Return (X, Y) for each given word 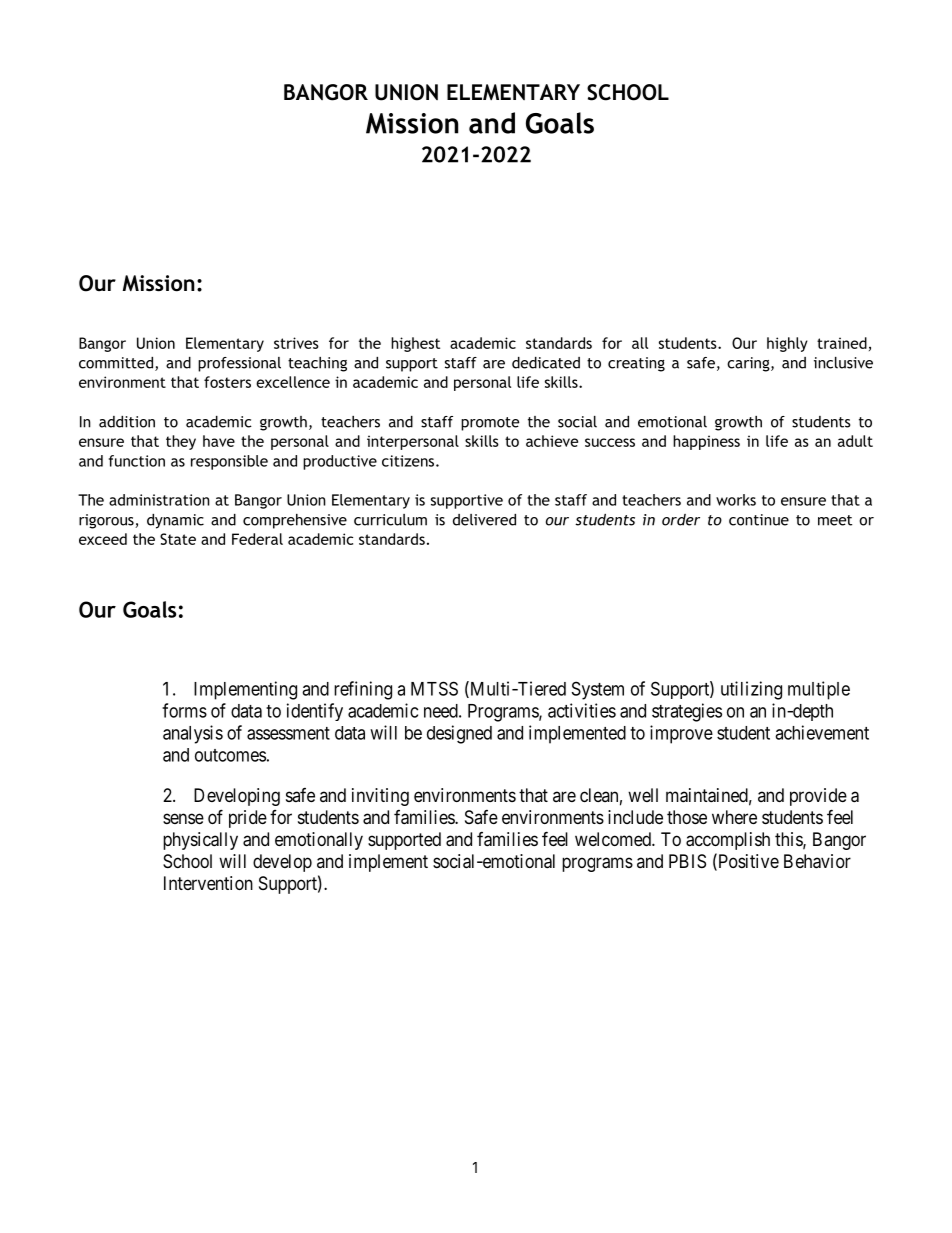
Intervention (208, 883)
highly (787, 344)
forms (184, 710)
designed (459, 734)
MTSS (434, 688)
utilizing (751, 690)
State (178, 539)
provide (818, 797)
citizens (409, 461)
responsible (229, 462)
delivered (484, 520)
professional (239, 364)
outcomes (230, 755)
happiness (706, 442)
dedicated (546, 363)
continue (759, 520)
